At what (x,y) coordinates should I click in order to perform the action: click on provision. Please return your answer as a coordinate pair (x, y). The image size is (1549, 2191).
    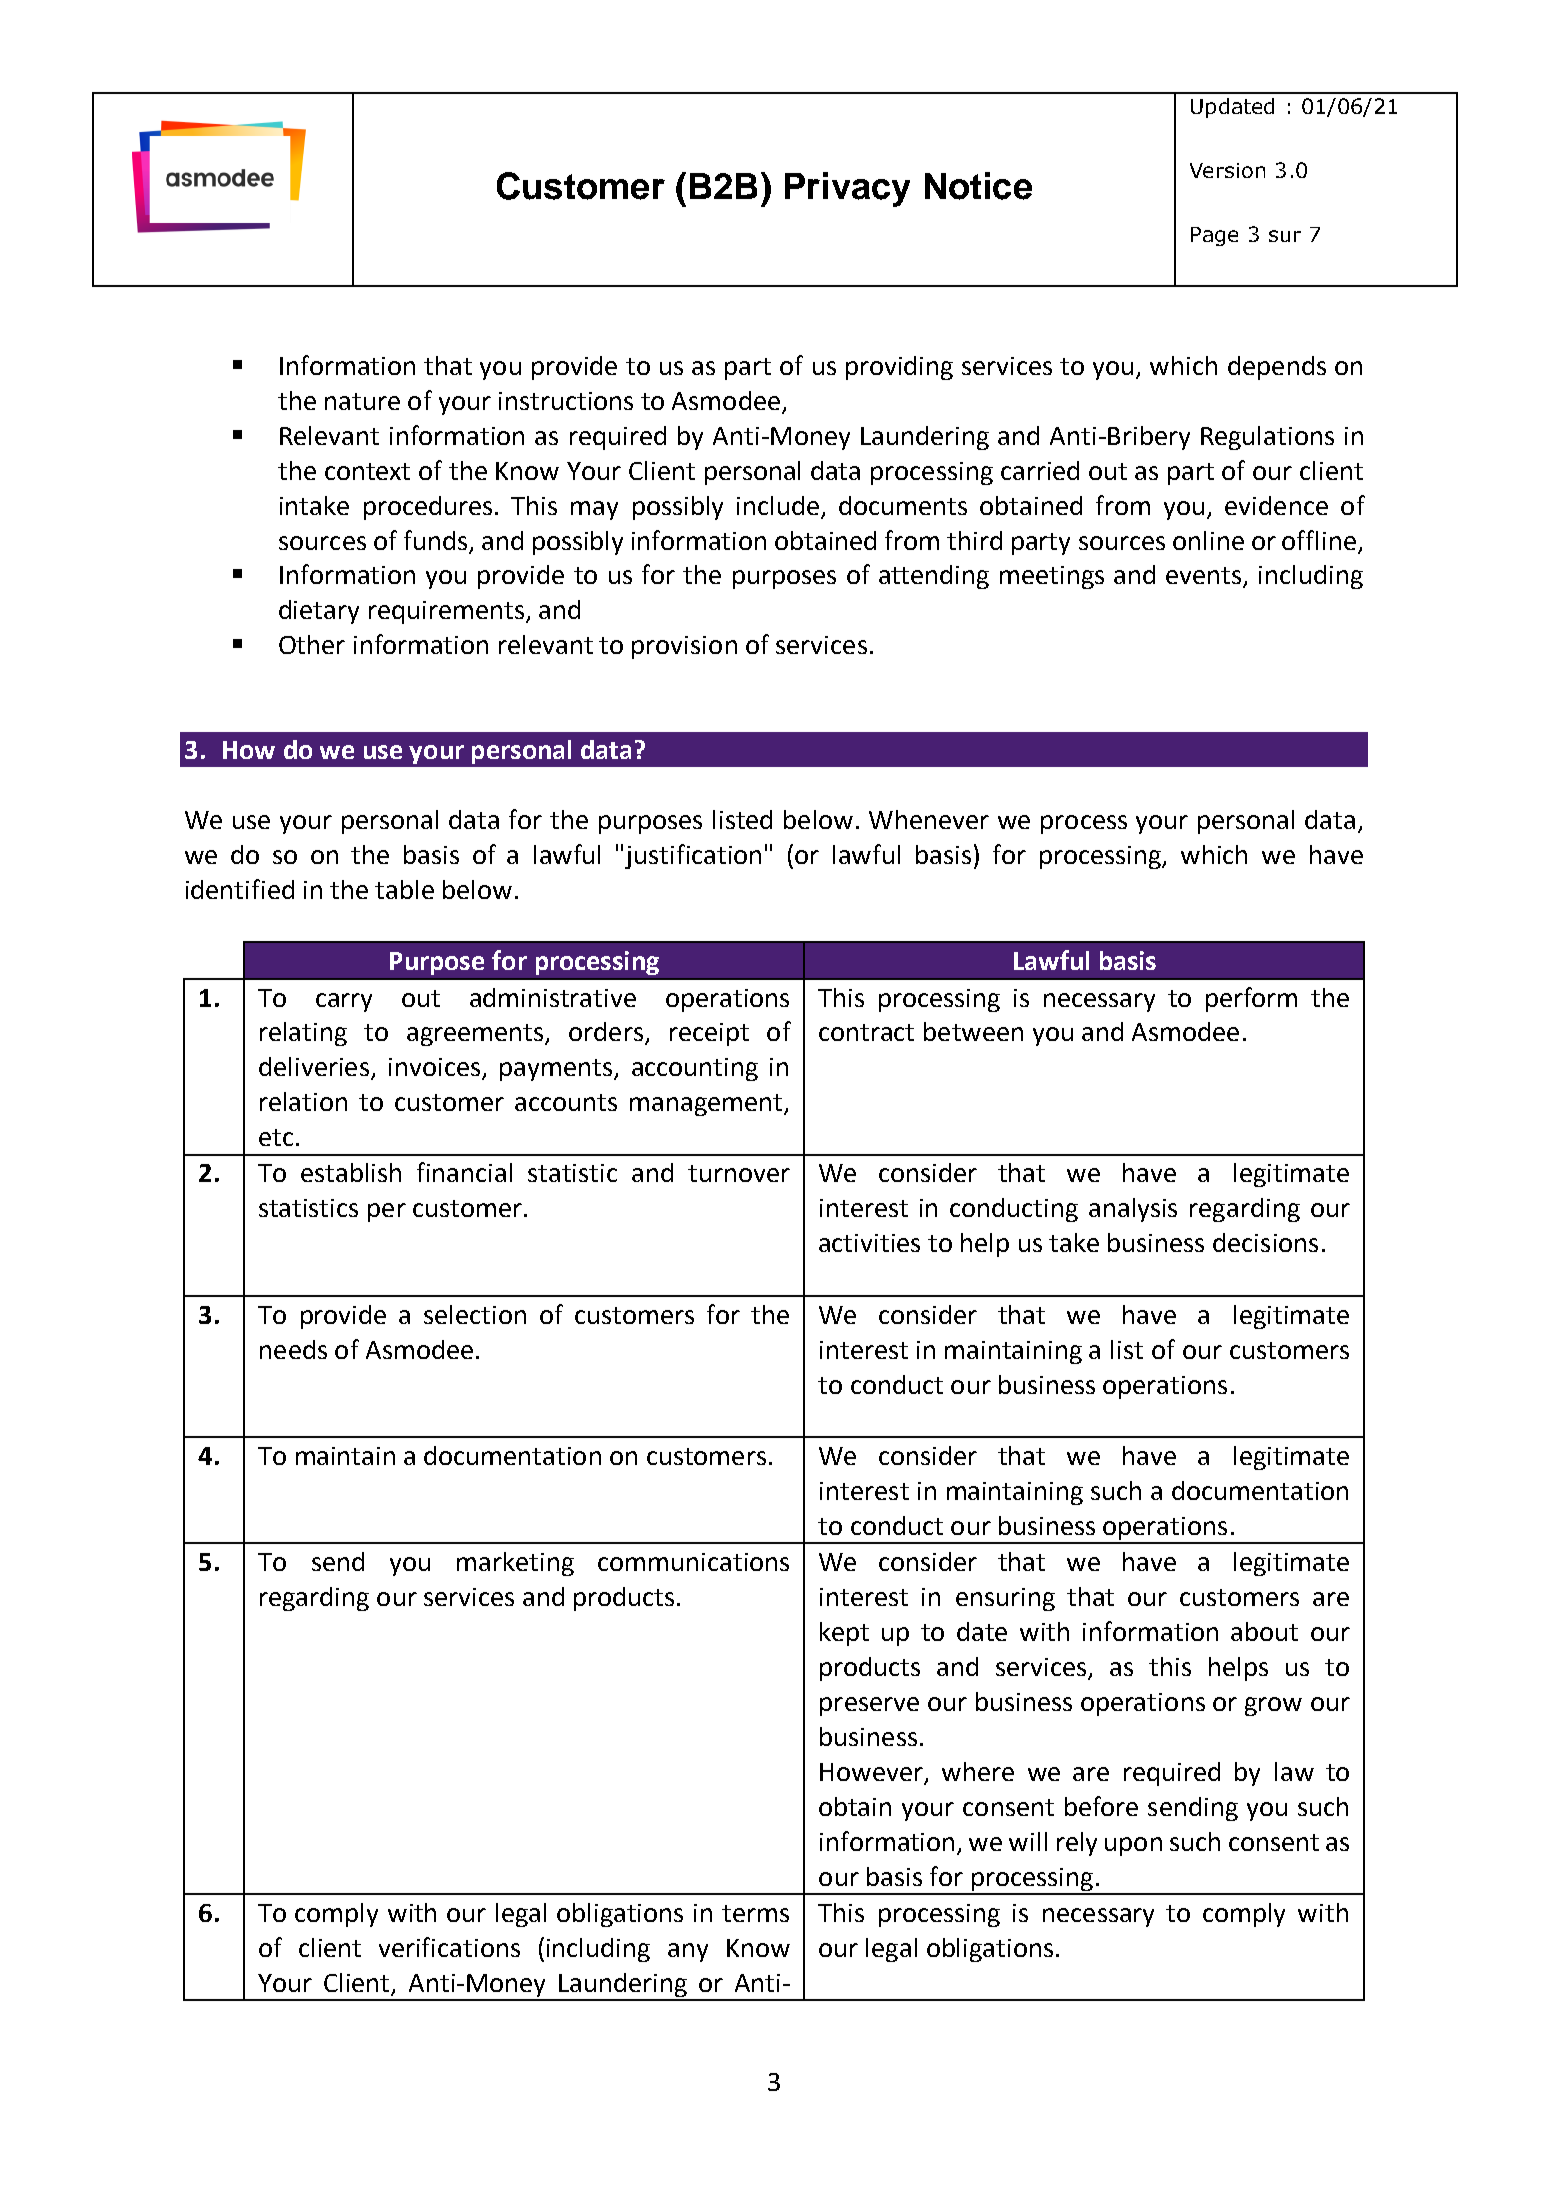
    Looking at the image, I should click on (684, 647).
